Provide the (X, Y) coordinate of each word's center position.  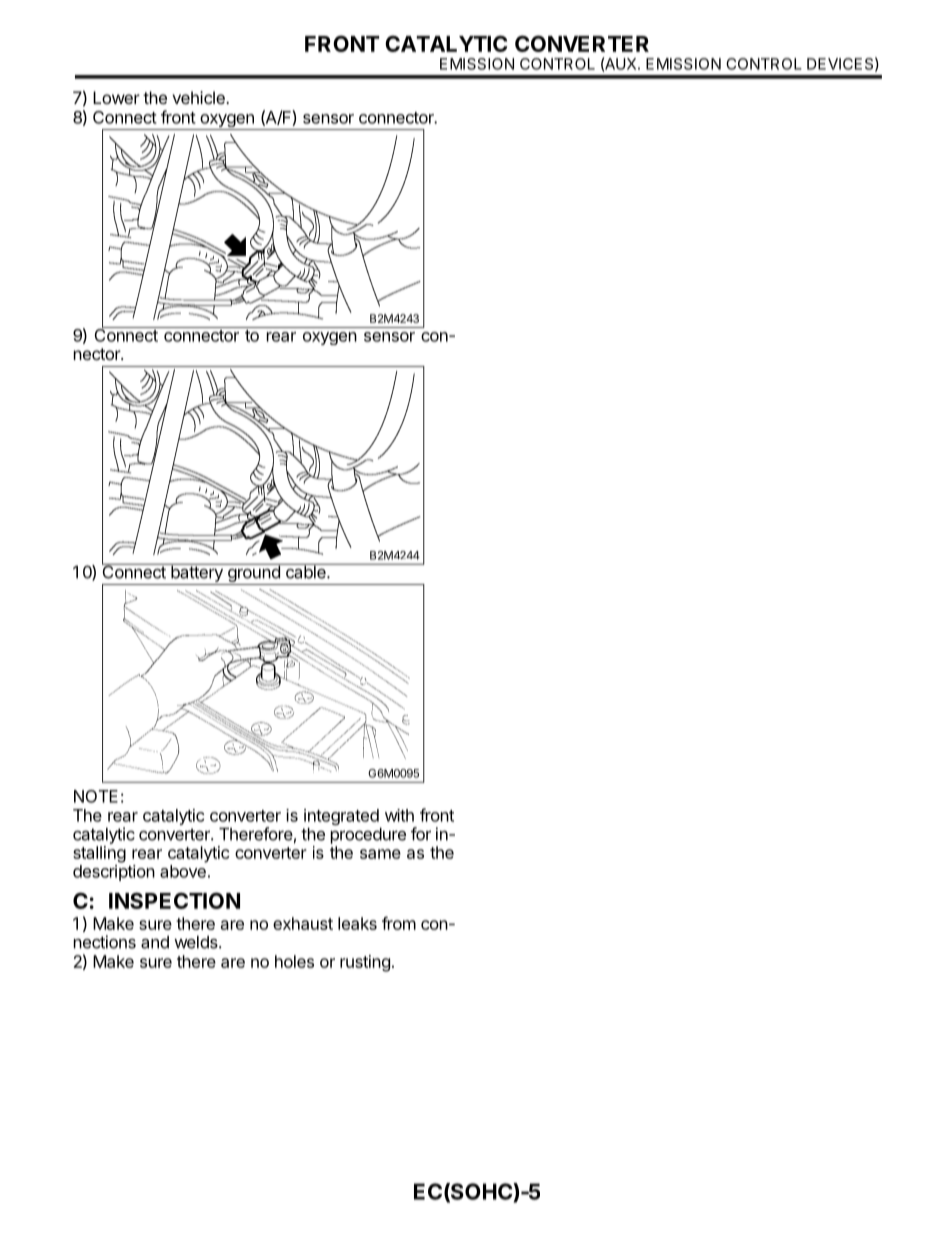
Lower (116, 97)
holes (294, 961)
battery (197, 573)
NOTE (96, 796)
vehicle (199, 97)
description (114, 873)
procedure (368, 836)
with (399, 815)
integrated (341, 817)
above (183, 871)
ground (253, 573)
